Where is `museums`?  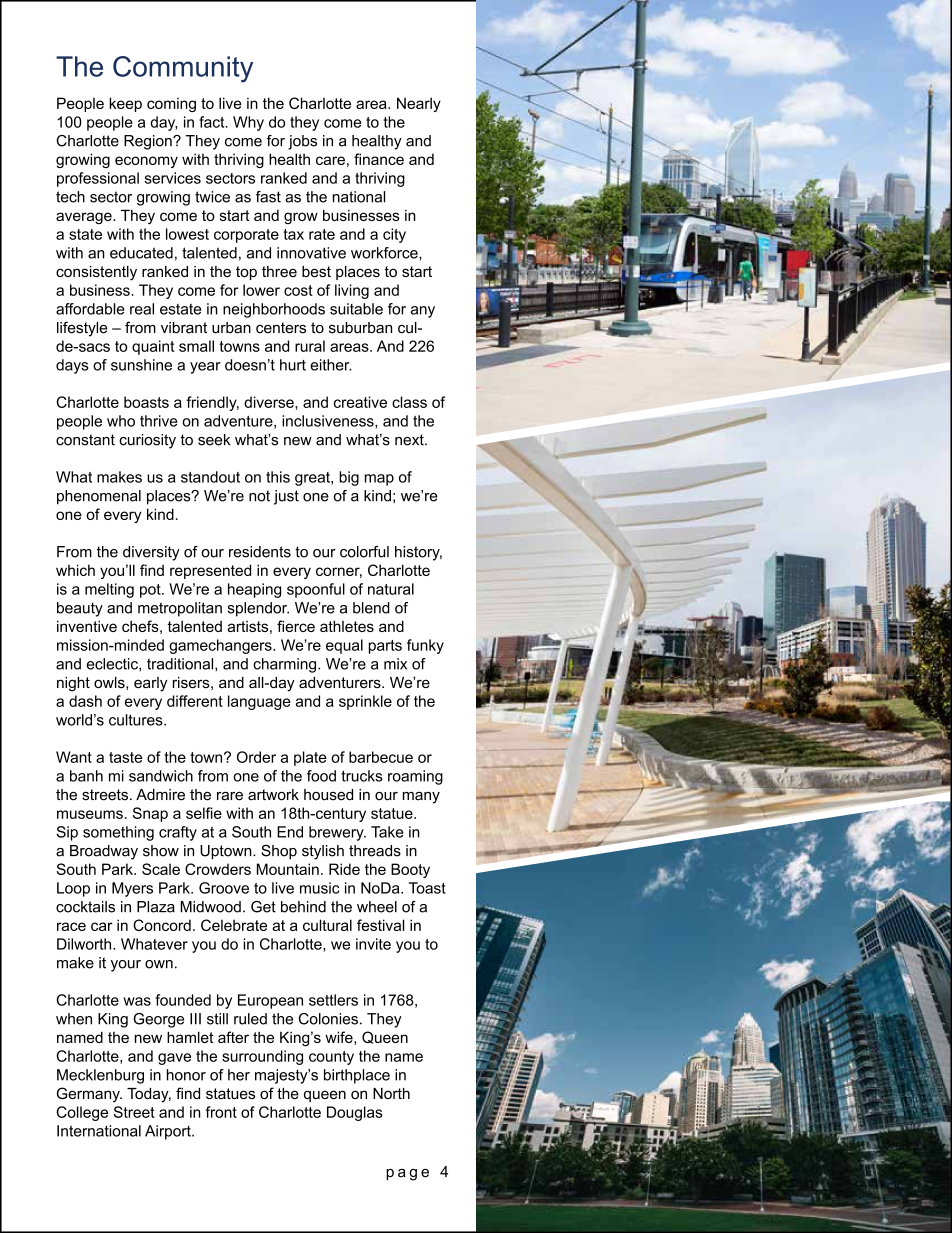 museums is located at coordinates (90, 814).
